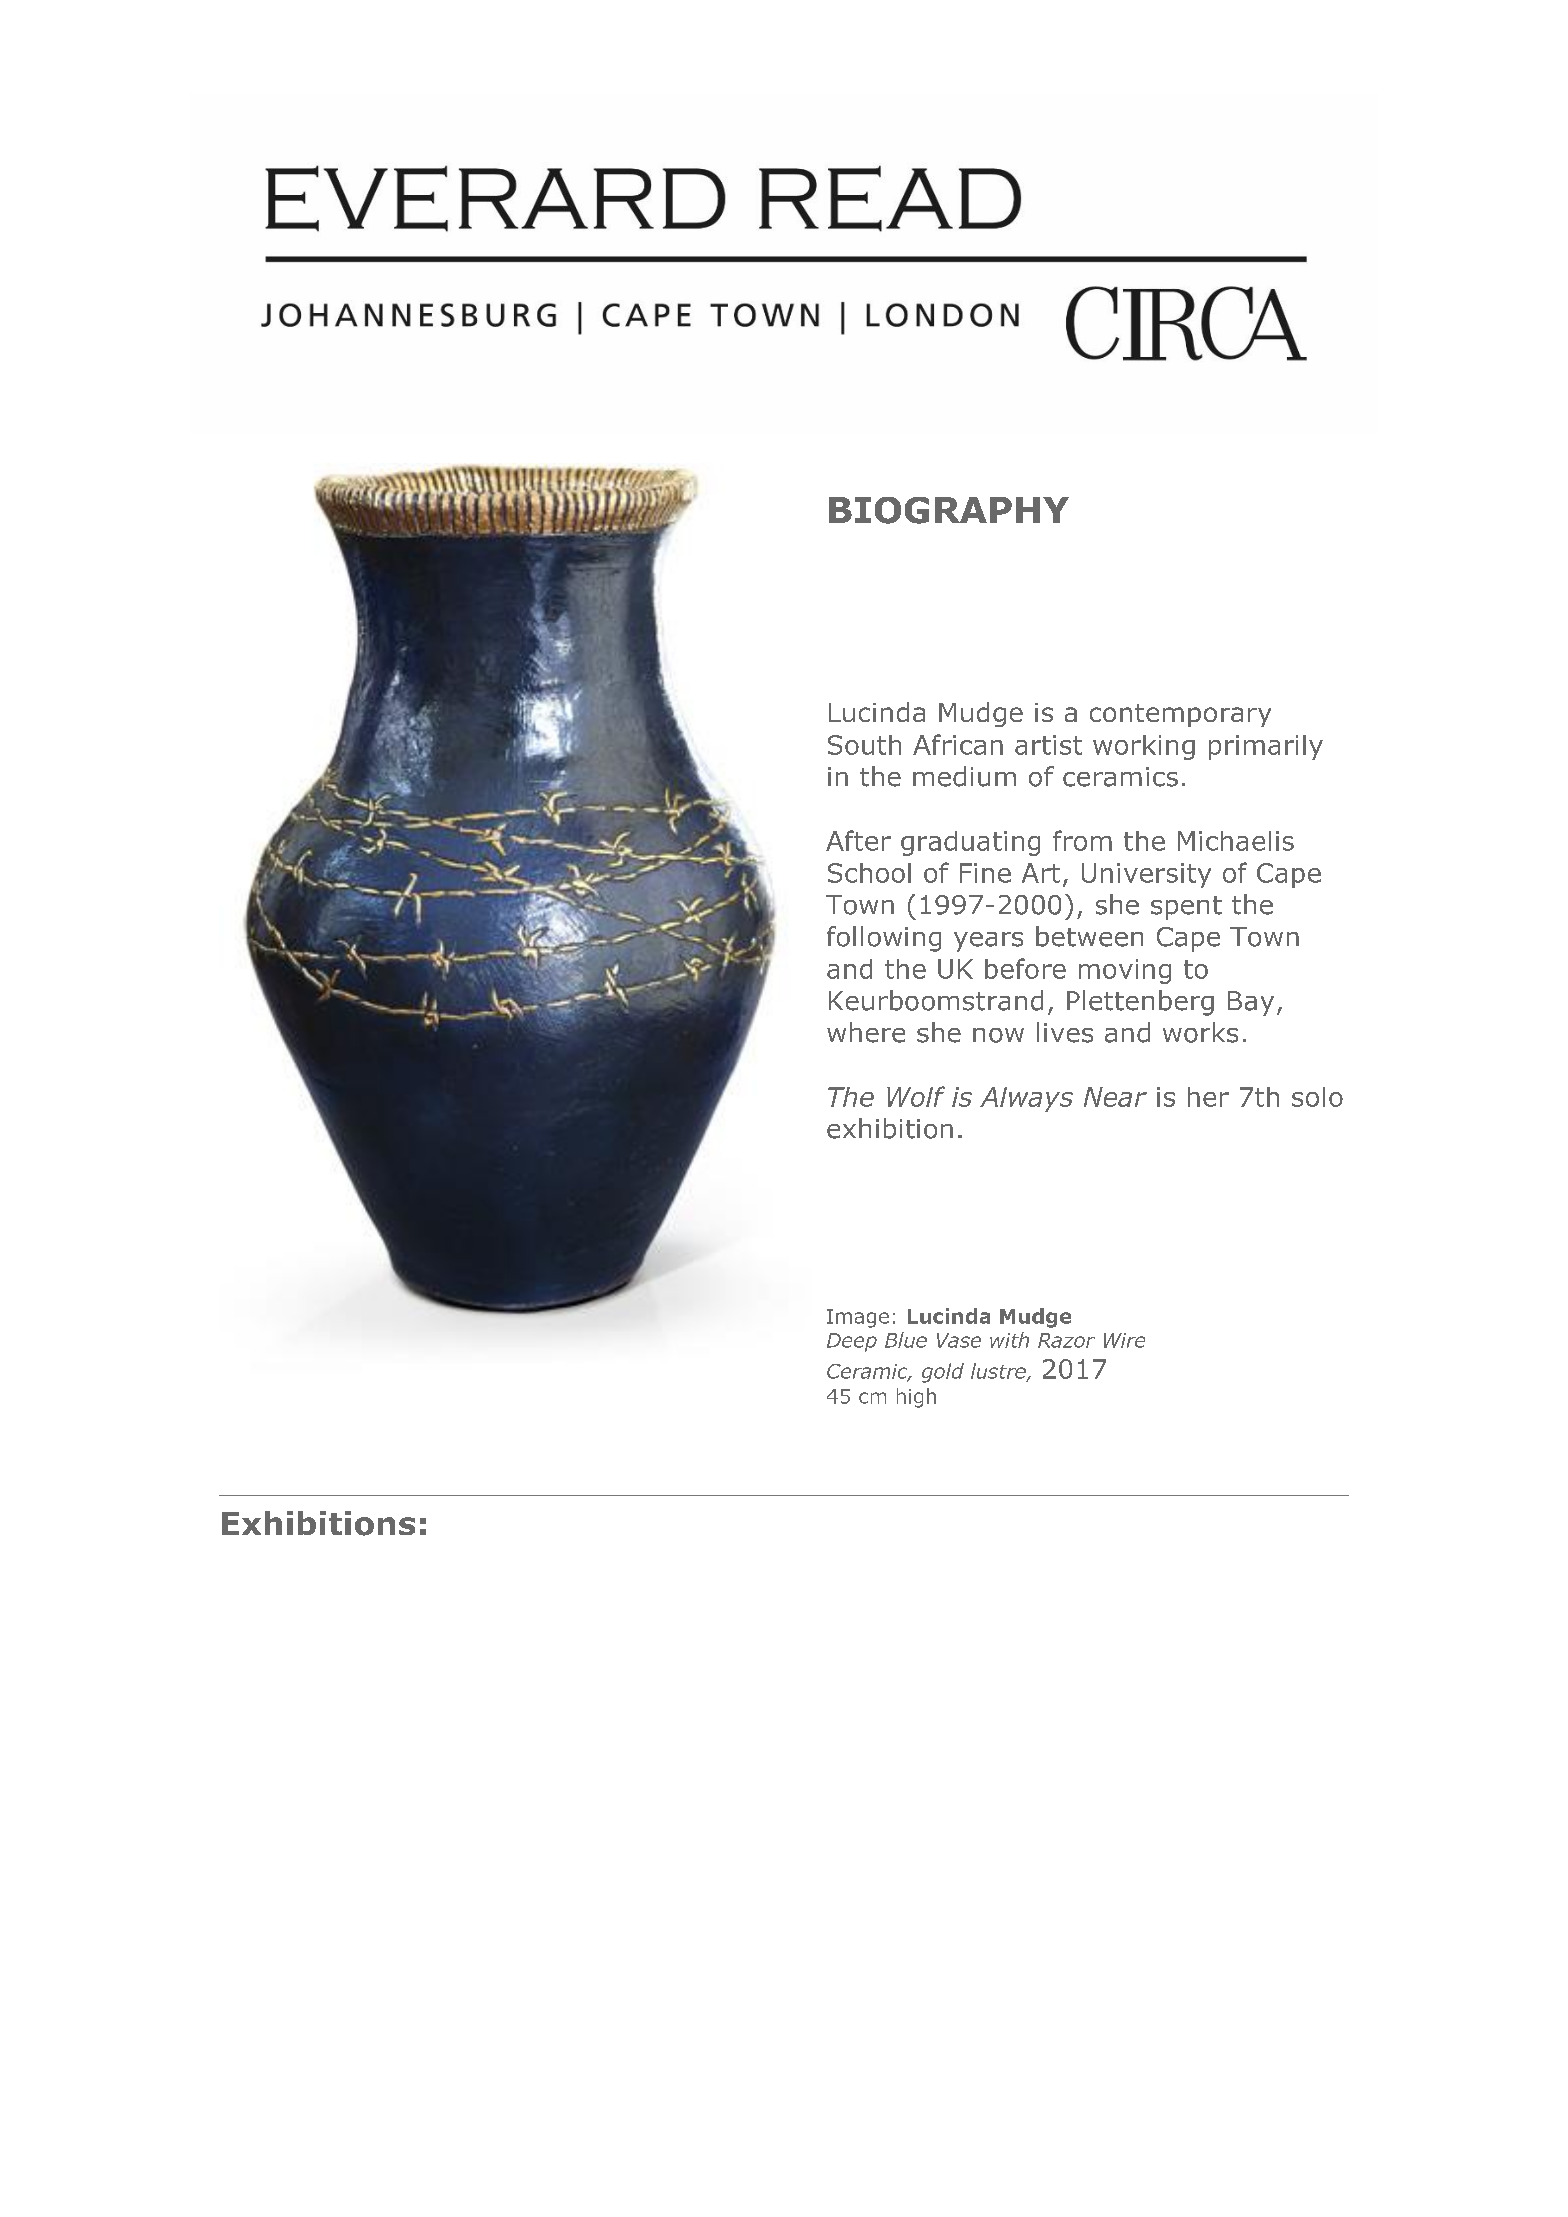 The image size is (1568, 2217). What do you see at coordinates (1089, 936) in the screenshot?
I see `between` at bounding box center [1089, 936].
